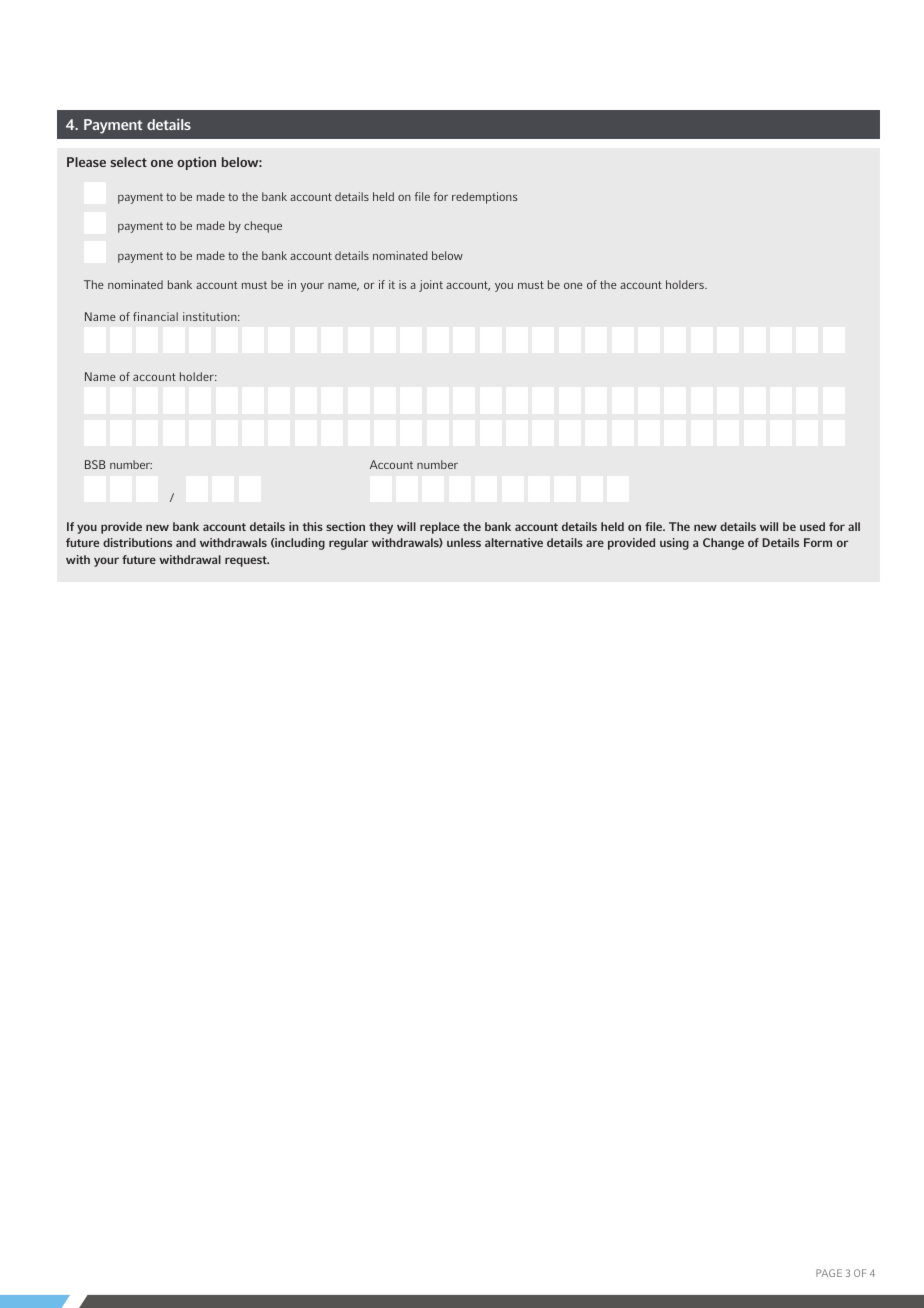 Image resolution: width=924 pixels, height=1308 pixels. What do you see at coordinates (440, 528) in the screenshot?
I see `replace` at bounding box center [440, 528].
